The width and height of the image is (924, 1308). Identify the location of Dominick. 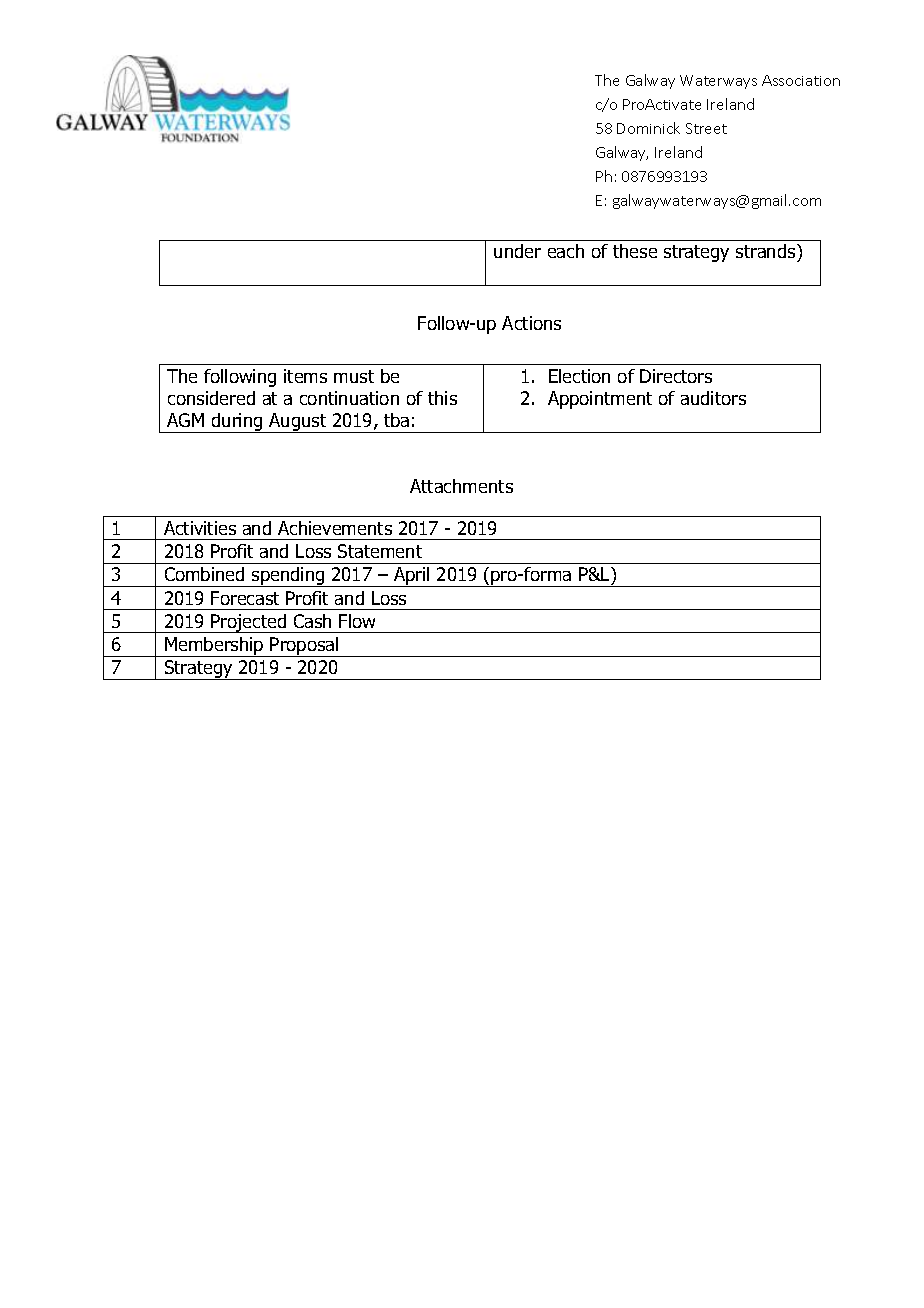
(648, 128).
